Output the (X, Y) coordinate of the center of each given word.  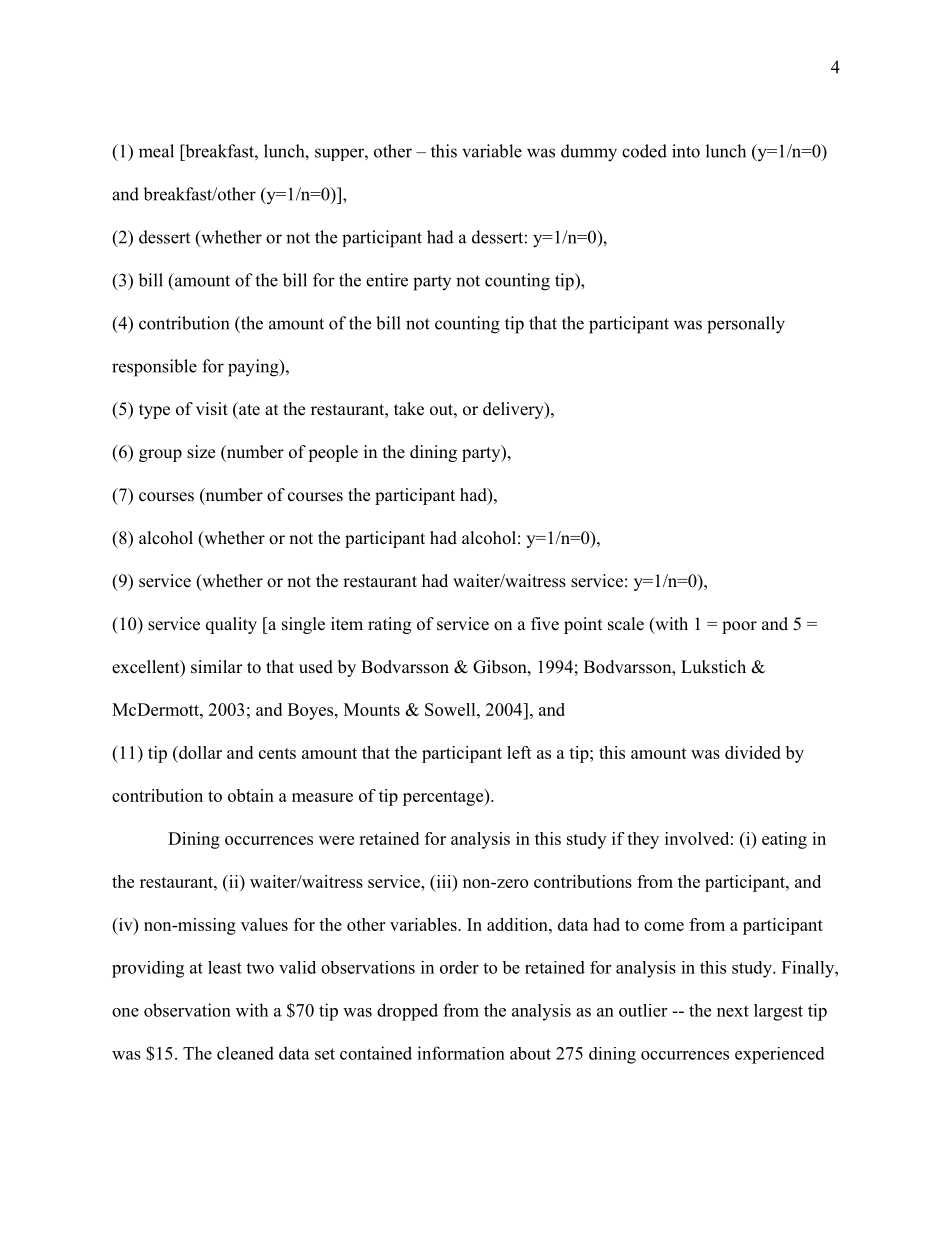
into (686, 151)
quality (231, 625)
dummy (589, 153)
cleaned (245, 1053)
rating (389, 625)
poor (739, 627)
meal (156, 151)
